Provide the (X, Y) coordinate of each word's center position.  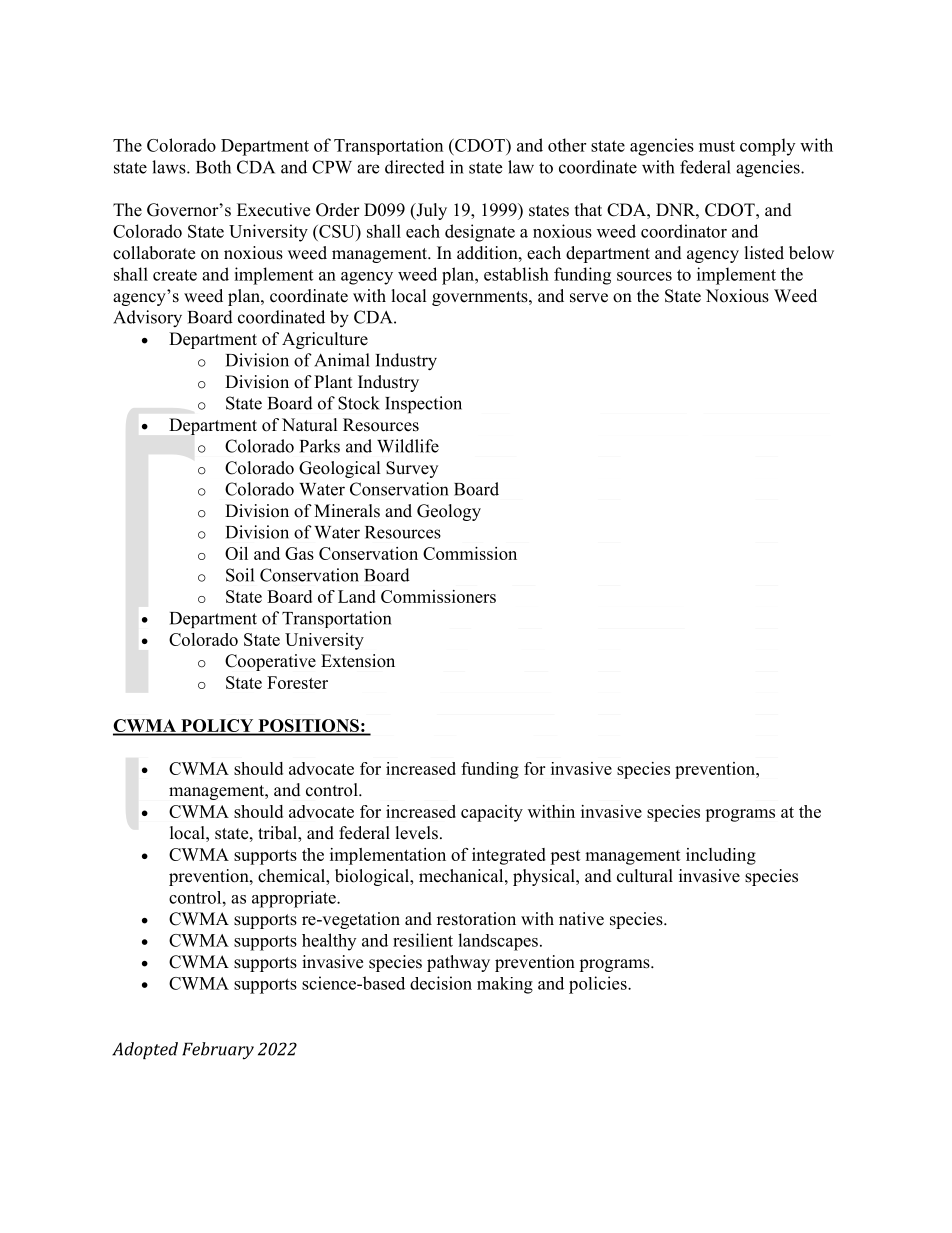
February (218, 1051)
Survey (412, 469)
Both (213, 167)
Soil (240, 575)
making (505, 985)
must (717, 146)
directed (415, 167)
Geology (449, 512)
